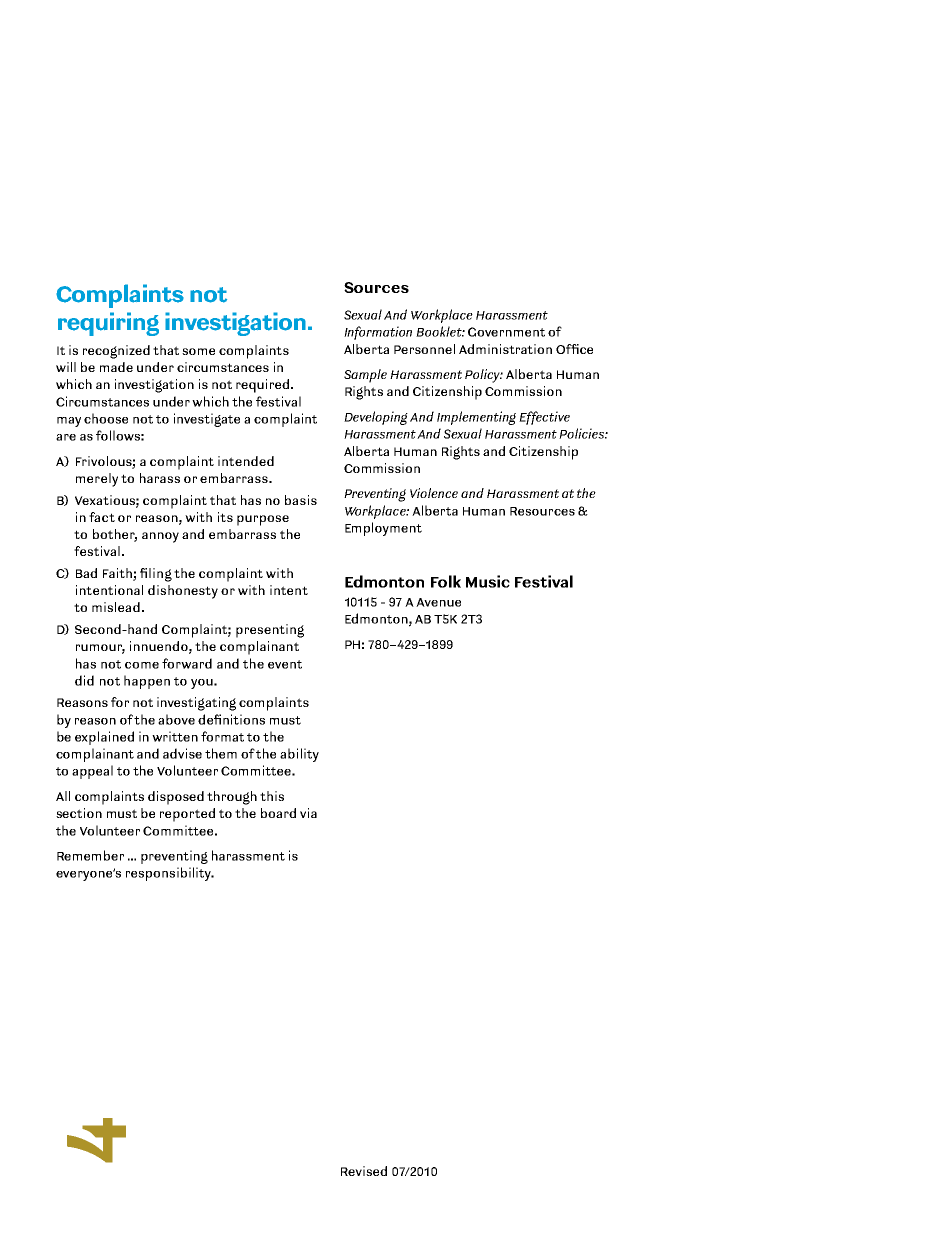 This image has height=1233, width=952. What do you see at coordinates (116, 352) in the image?
I see `recognized` at bounding box center [116, 352].
